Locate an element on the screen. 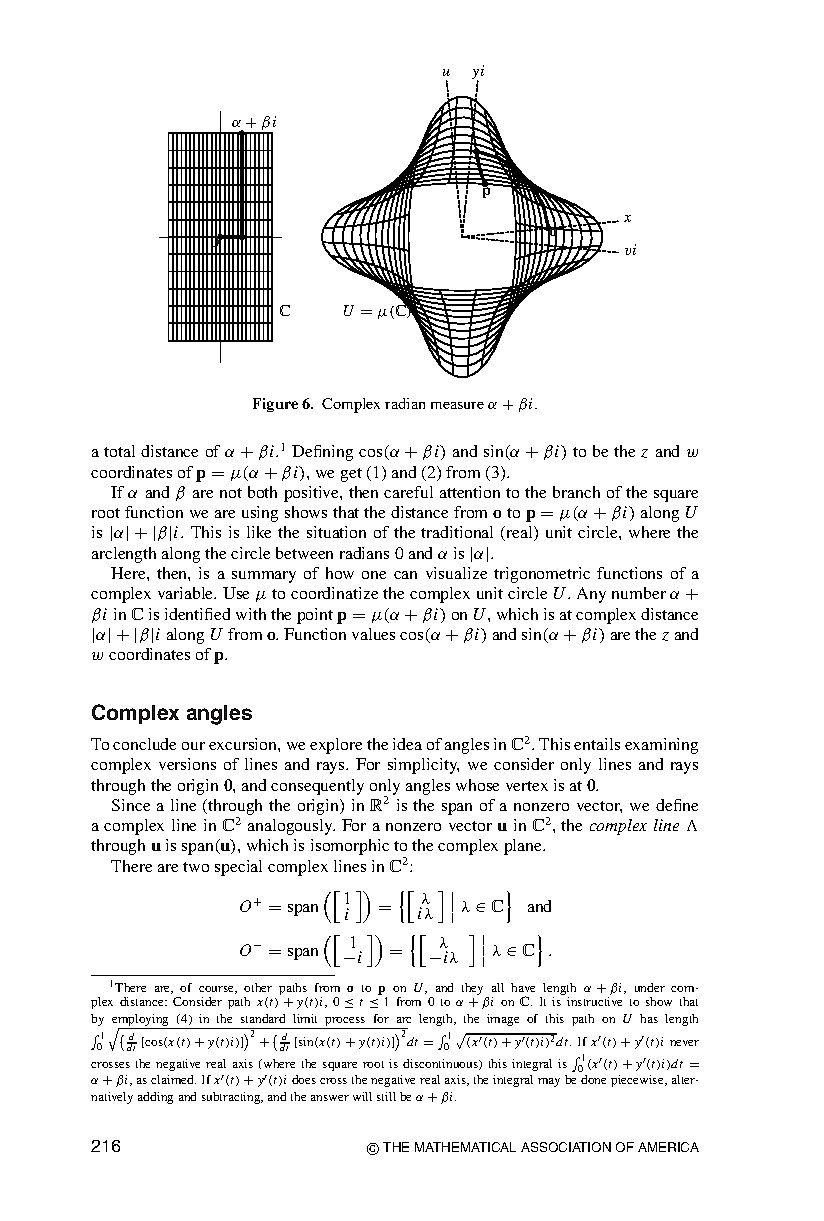 Image resolution: width=824 pixels, height=1221 pixels. measure is located at coordinates (457, 405).
